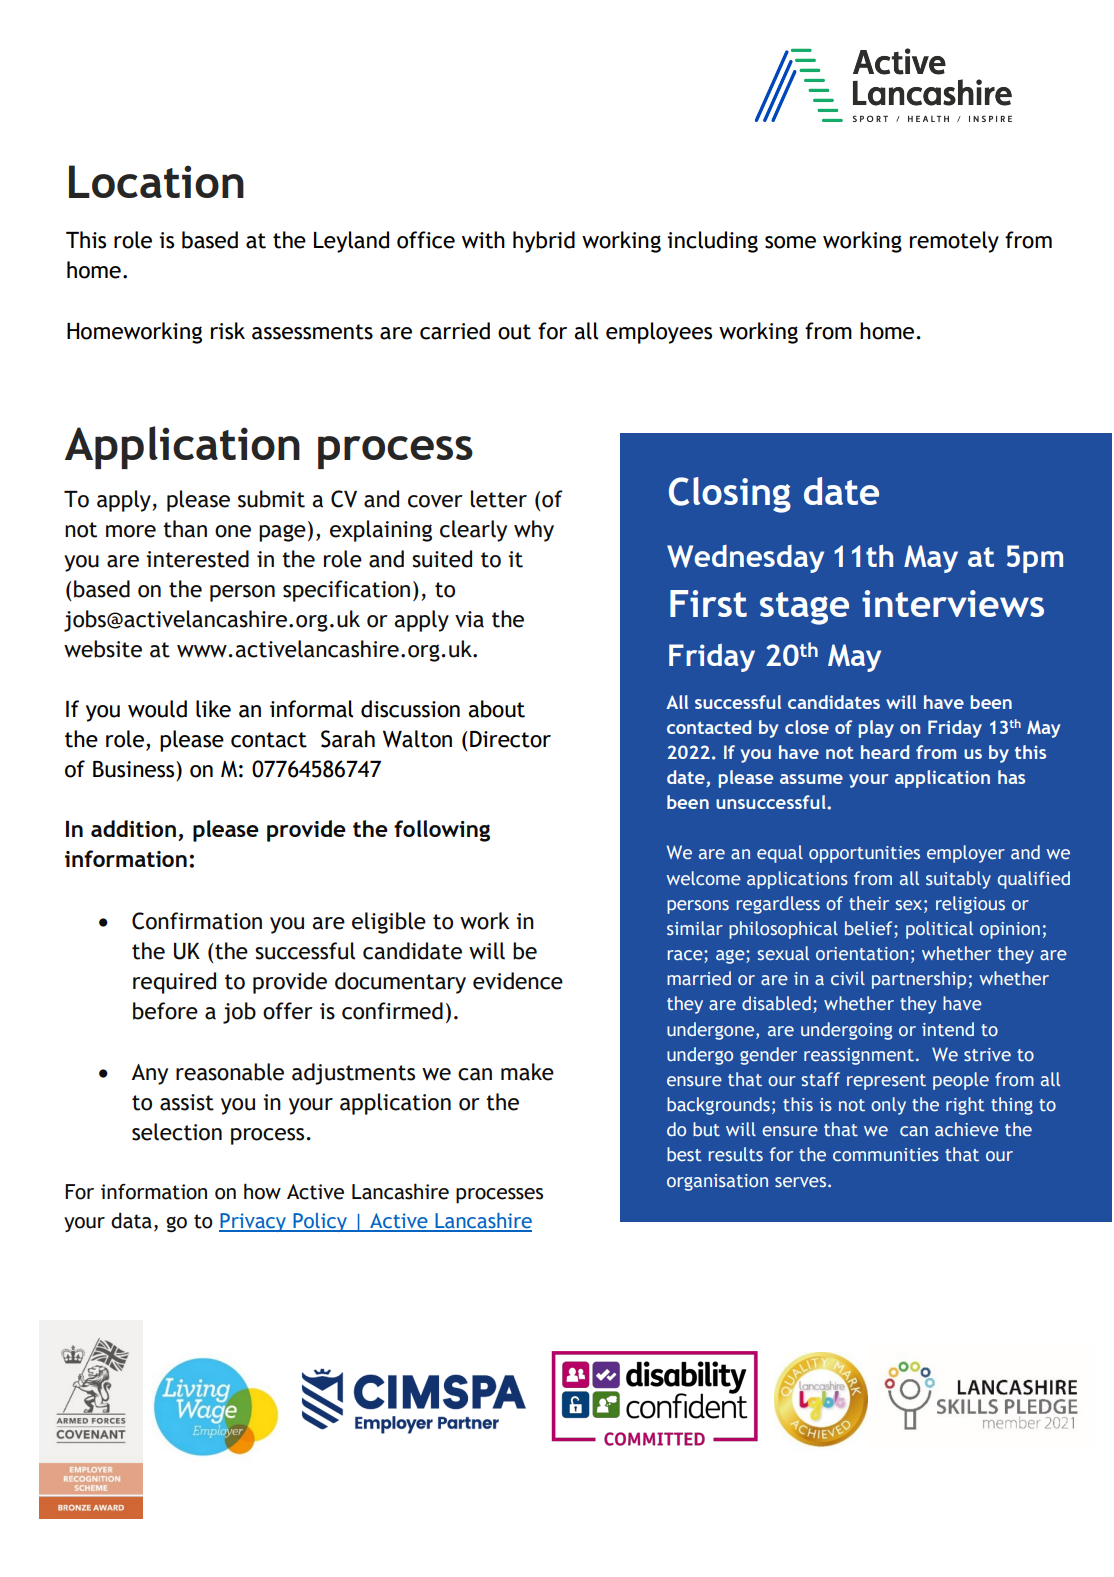 This screenshot has width=1114, height=1577. I want to click on about, so click(496, 709).
